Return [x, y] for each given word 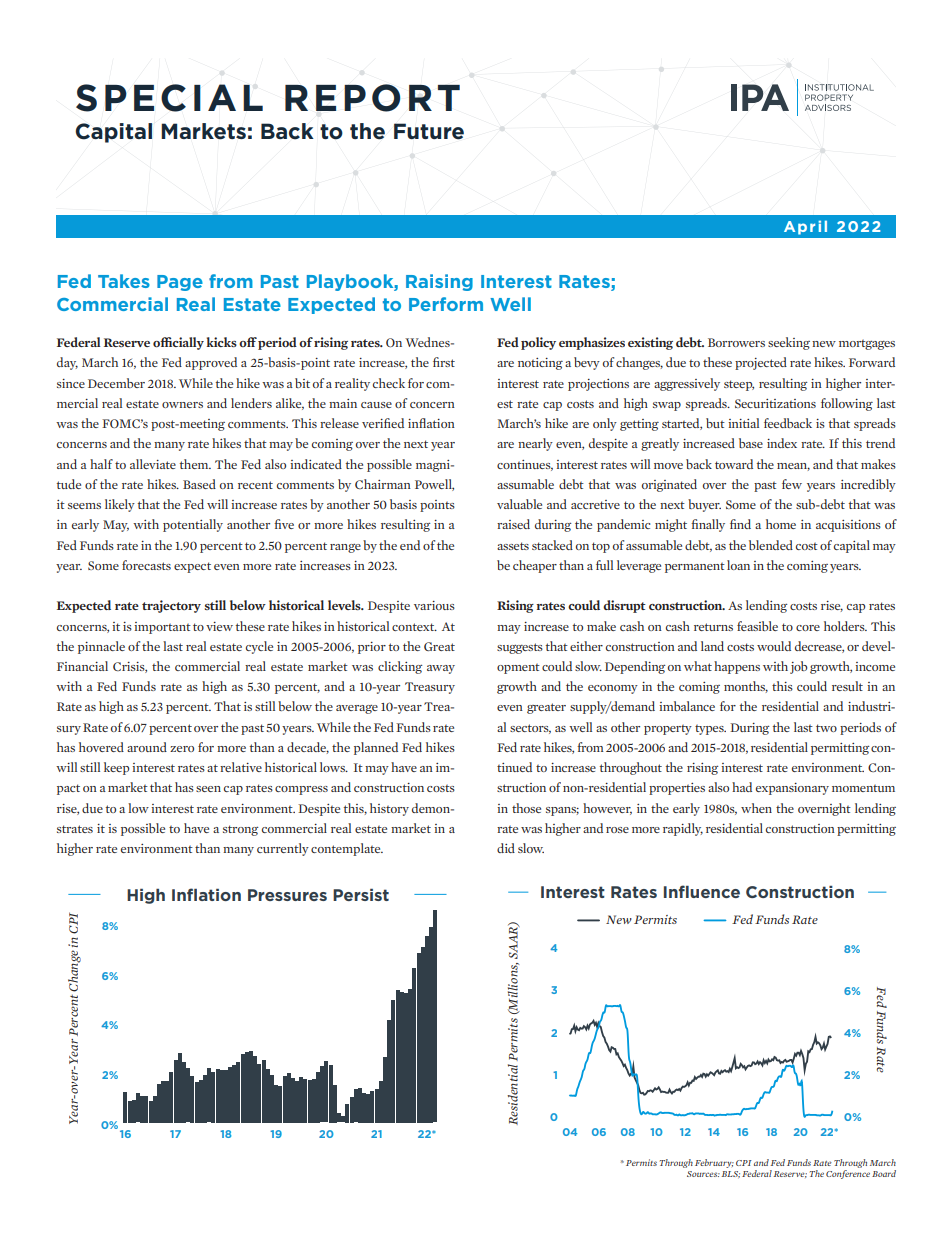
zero [182, 749]
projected [761, 363]
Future [429, 131]
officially [178, 343]
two [826, 728]
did [506, 848]
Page [180, 283]
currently [283, 849]
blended [771, 545]
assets [513, 546]
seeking [789, 343]
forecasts [146, 565]
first [444, 362]
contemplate [347, 849]
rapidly [683, 829]
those [526, 808]
